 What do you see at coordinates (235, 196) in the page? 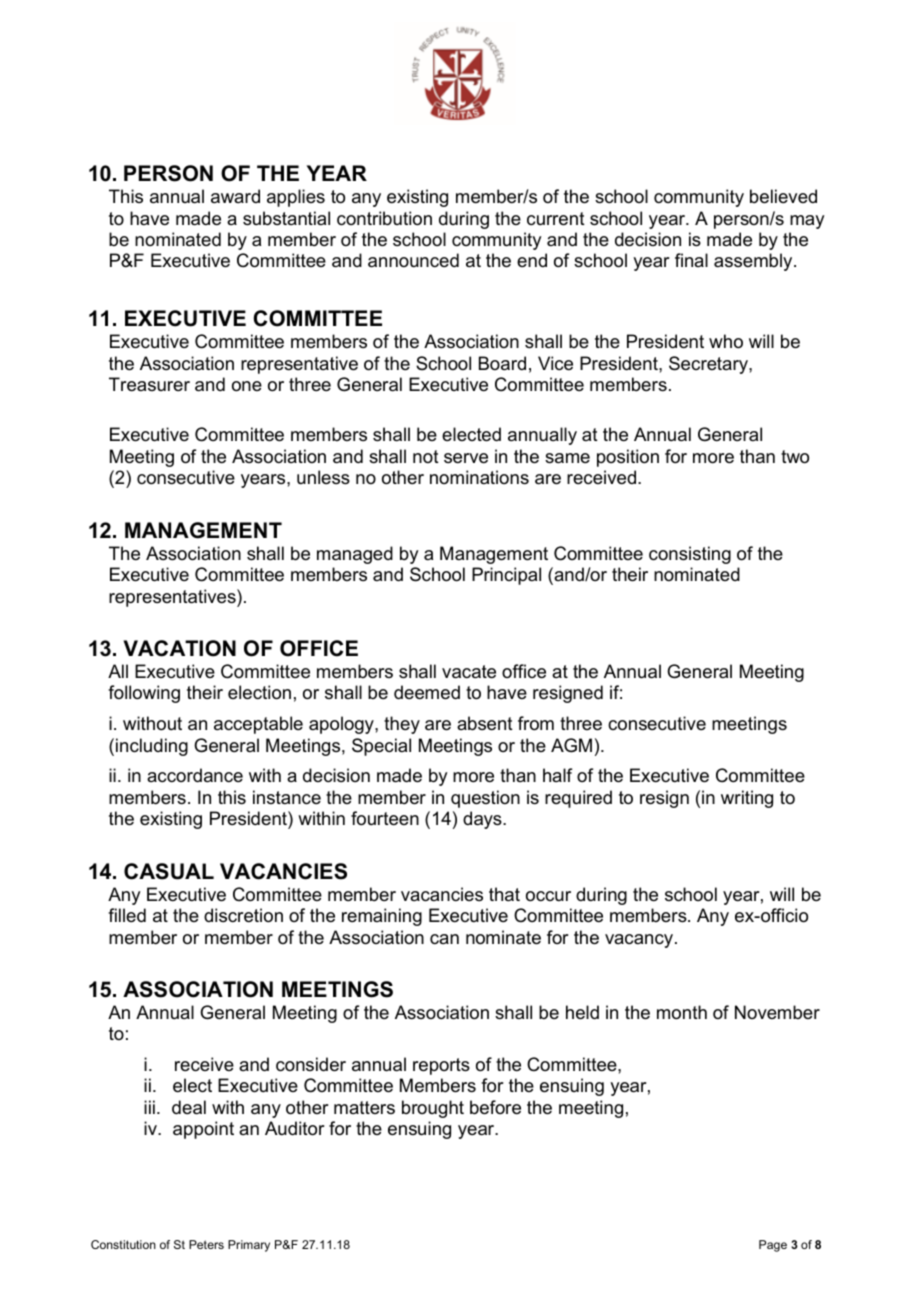
I see `award` at bounding box center [235, 196].
